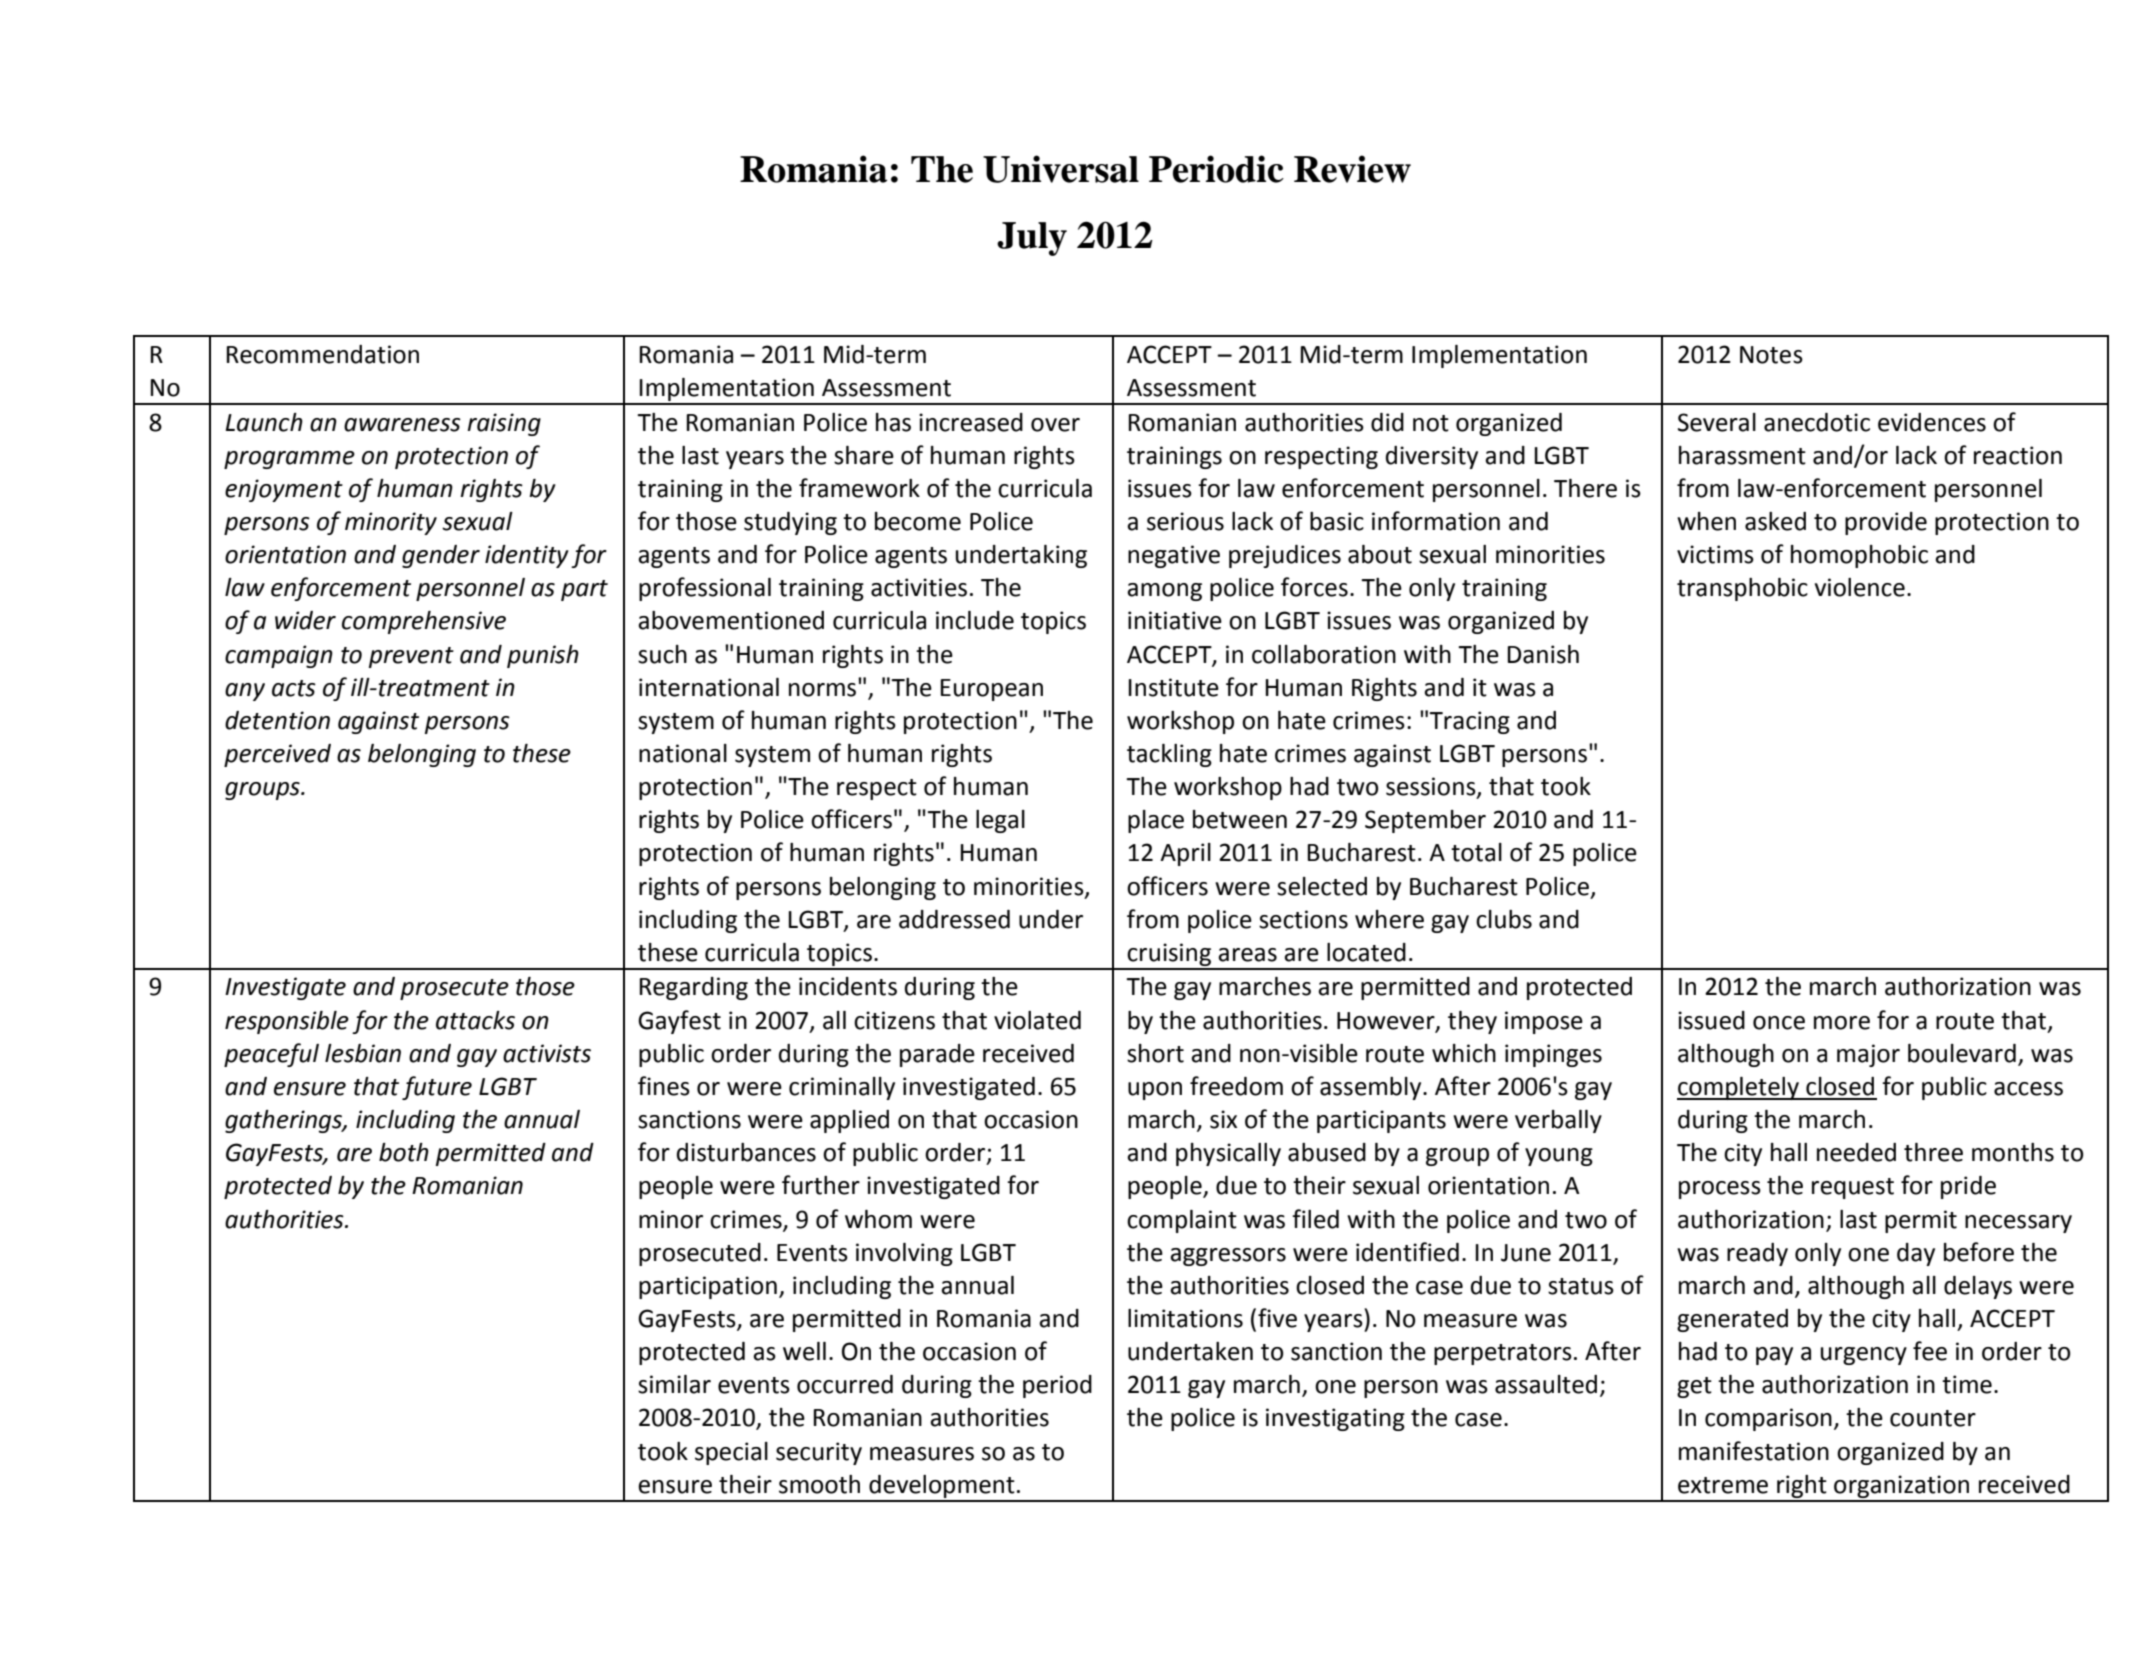 This screenshot has height=1662, width=2151. What do you see at coordinates (1175, 620) in the screenshot?
I see `initiative` at bounding box center [1175, 620].
